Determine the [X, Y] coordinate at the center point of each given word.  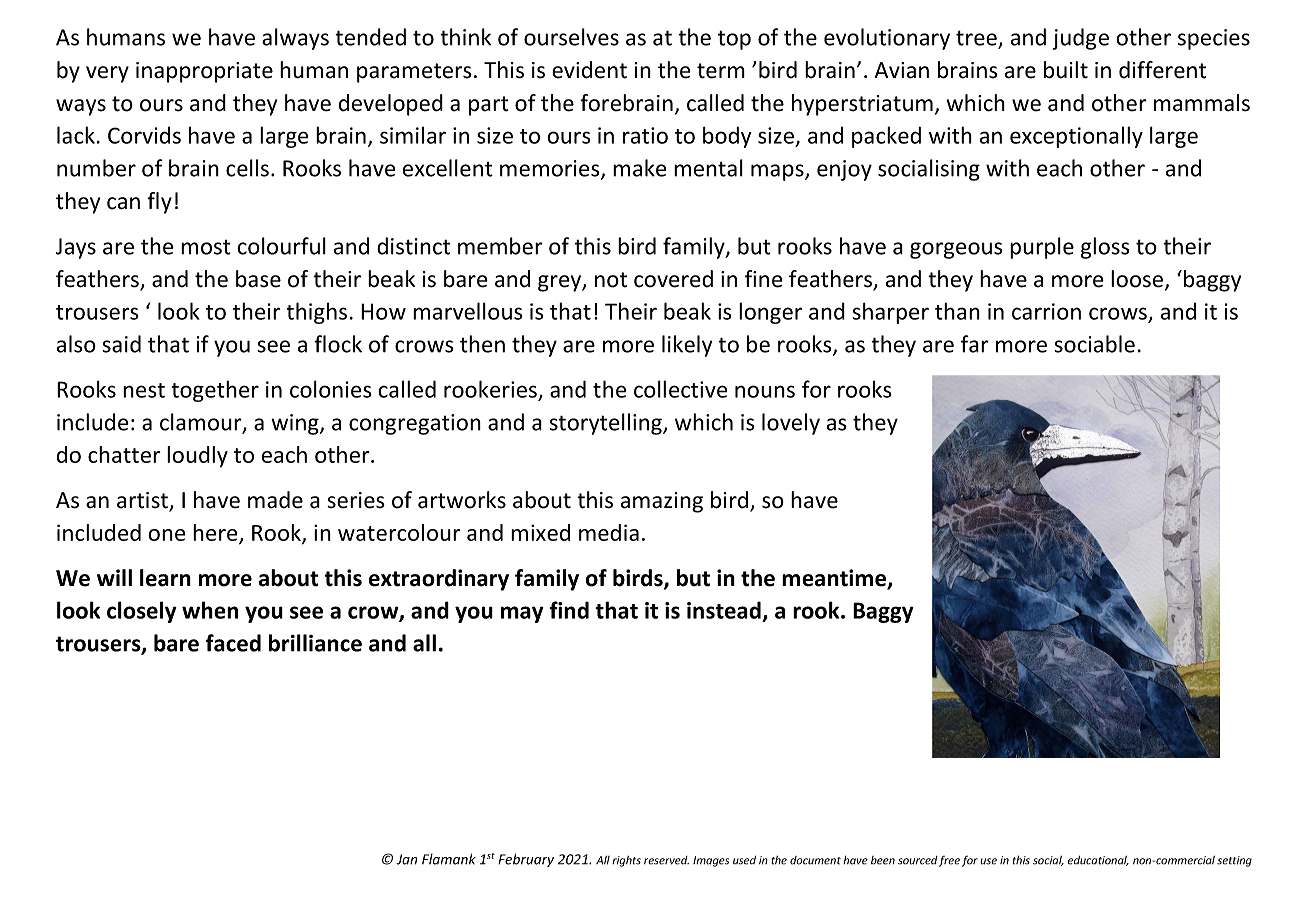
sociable [1094, 344]
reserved [666, 860]
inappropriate [204, 72]
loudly [197, 456]
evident [589, 70]
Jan [406, 859]
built [1066, 70]
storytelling [606, 424]
